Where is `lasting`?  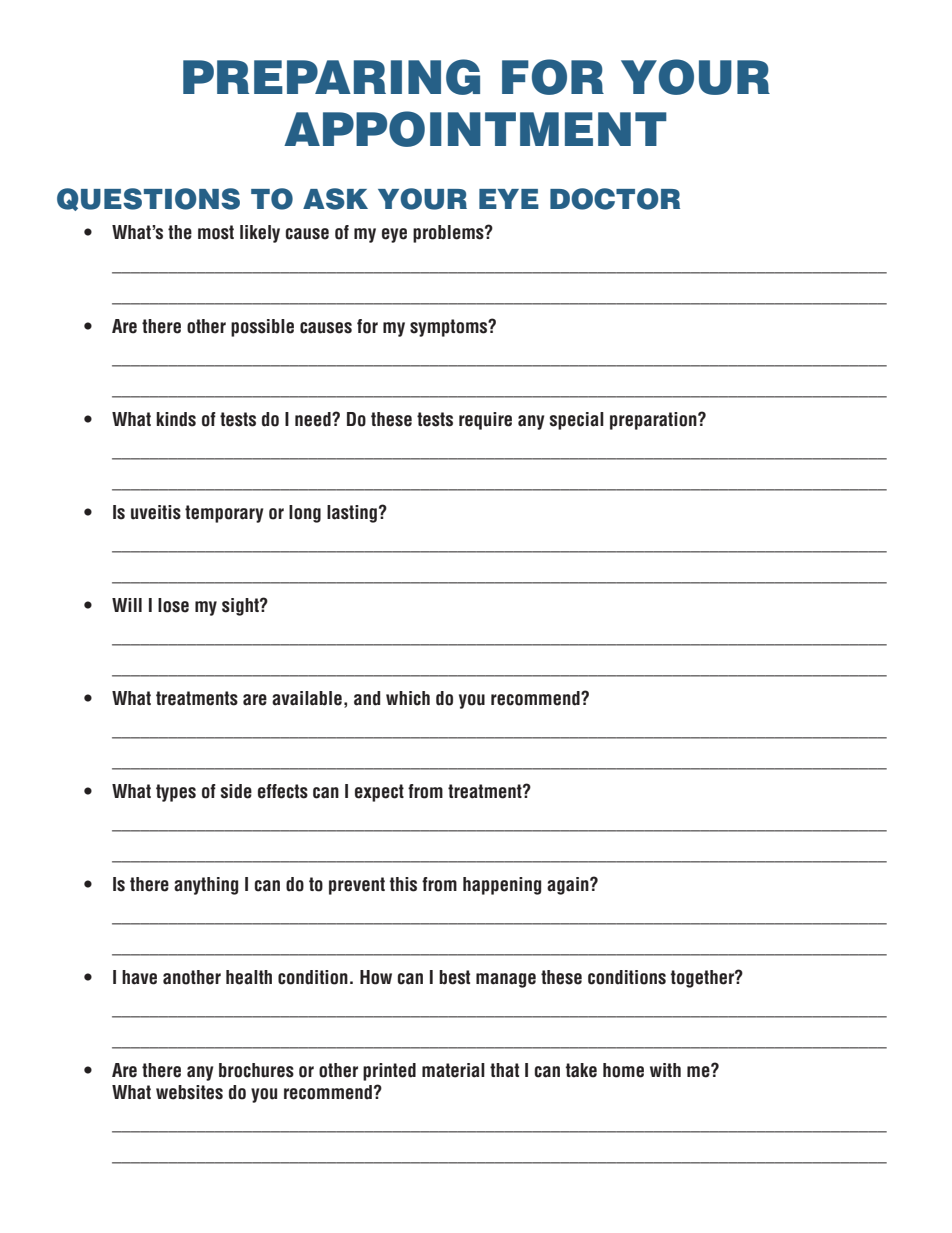
lasting is located at coordinates (353, 514).
